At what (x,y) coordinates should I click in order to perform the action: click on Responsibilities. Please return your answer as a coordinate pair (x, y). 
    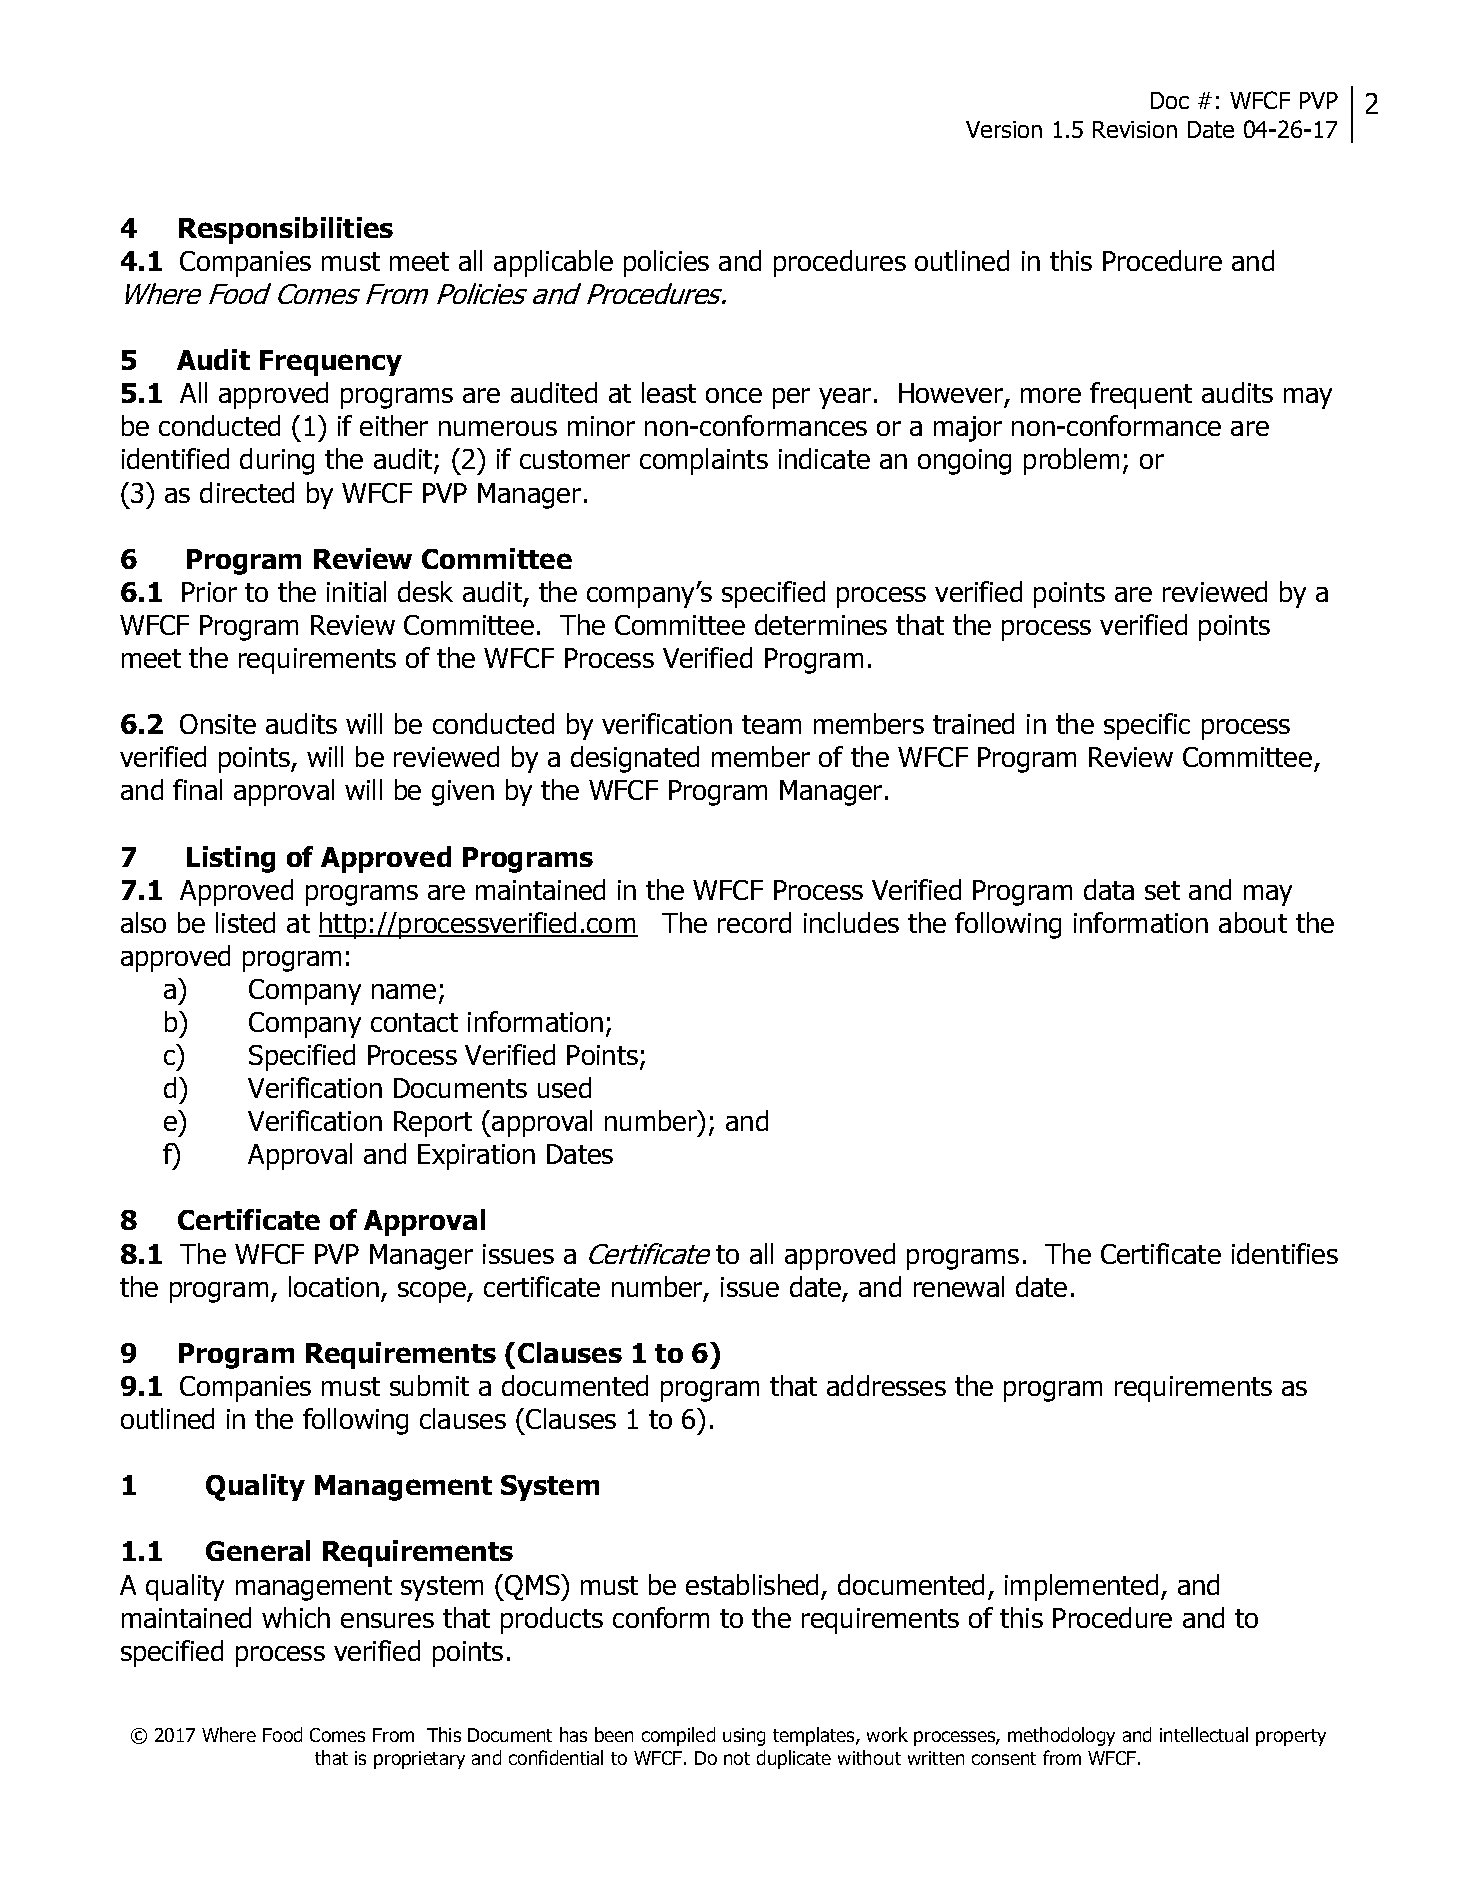
    Looking at the image, I should click on (286, 230).
